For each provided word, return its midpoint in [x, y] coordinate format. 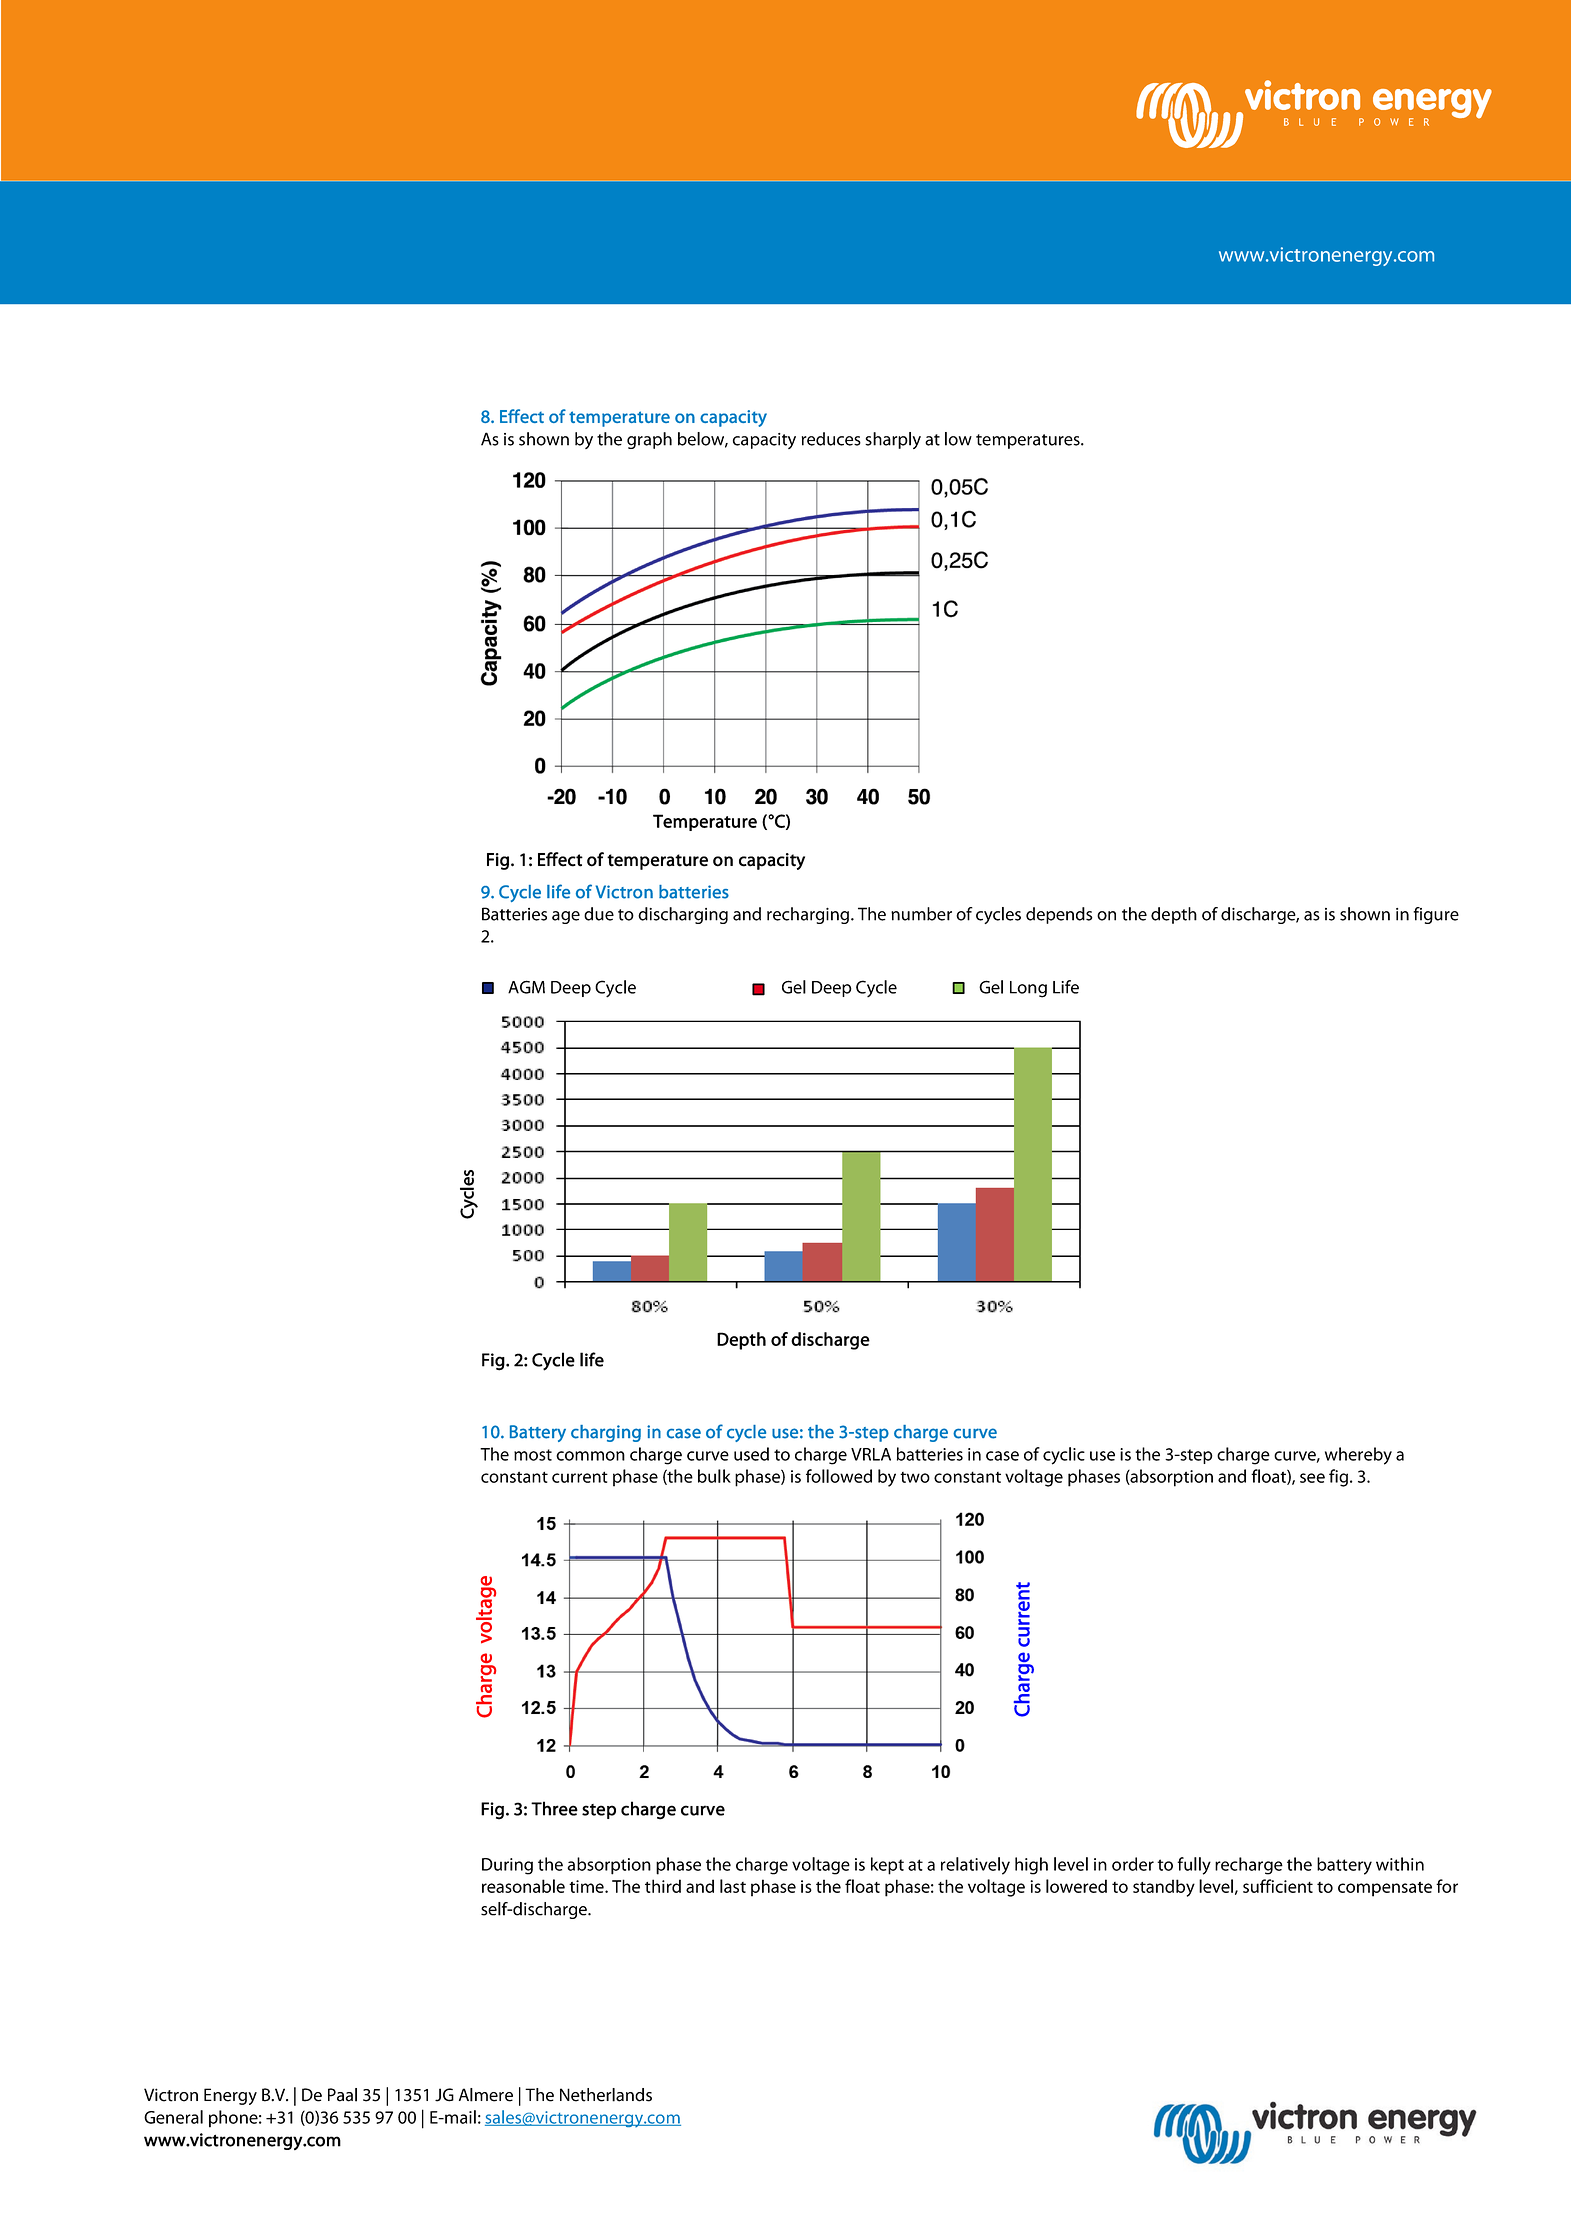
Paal [342, 2095]
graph [649, 440]
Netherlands [606, 2095]
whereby [1358, 1456]
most [533, 1455]
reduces [831, 439]
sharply [893, 440]
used [751, 1454]
